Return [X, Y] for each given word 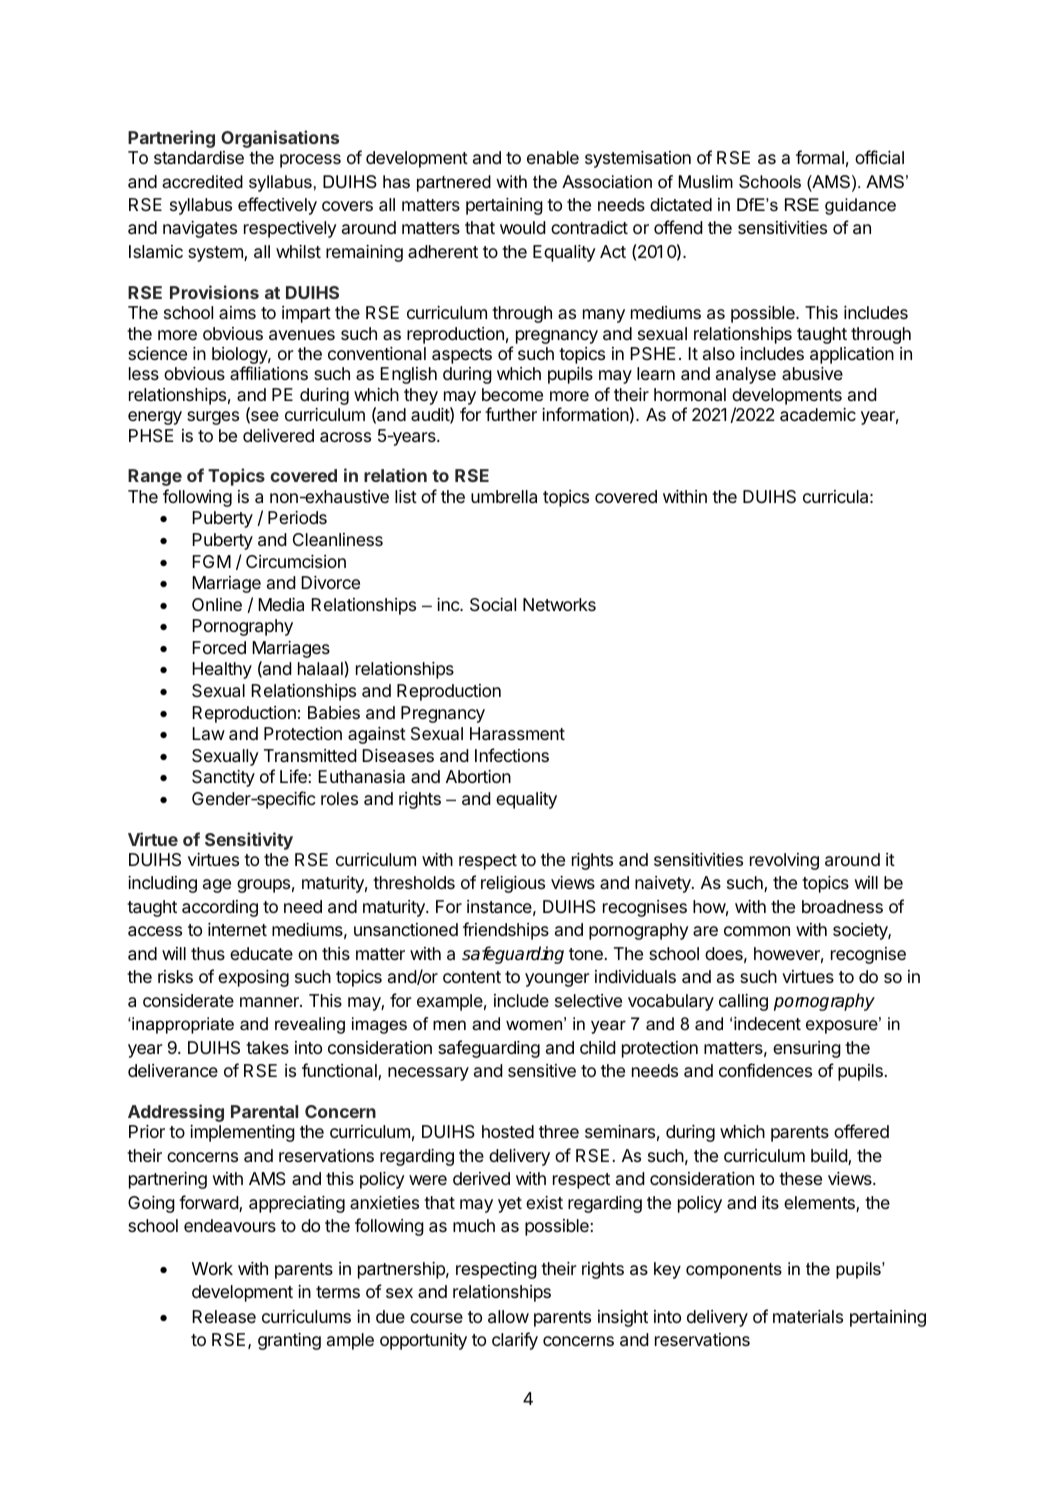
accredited [202, 182]
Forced [219, 647]
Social [493, 605]
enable [553, 157]
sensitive [542, 1070]
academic [818, 415]
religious [513, 884]
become [512, 394]
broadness [842, 907]
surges [213, 418]
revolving [784, 861]
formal [820, 157]
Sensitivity [249, 841]
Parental [264, 1111]
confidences [765, 1070]
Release [224, 1316]
